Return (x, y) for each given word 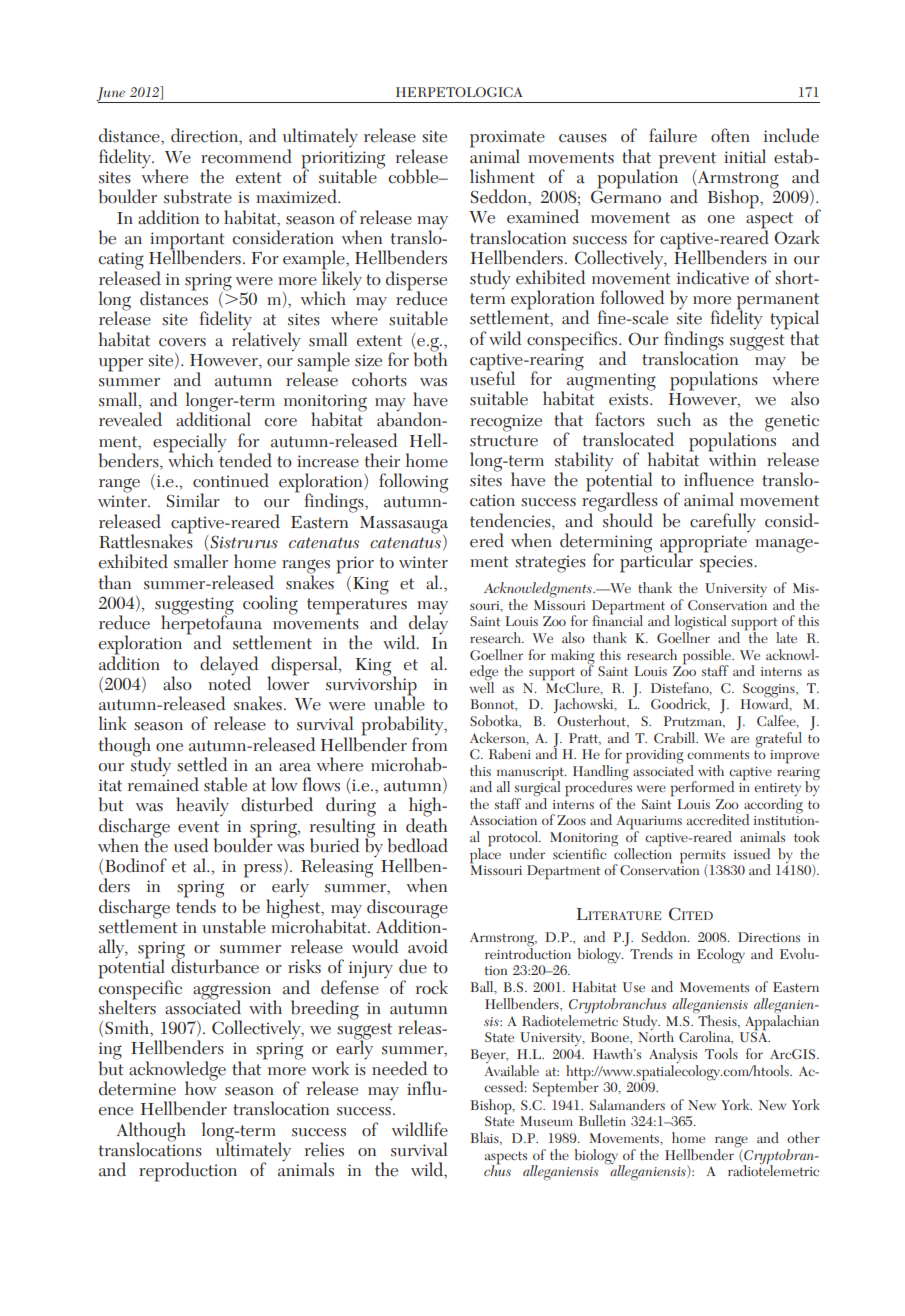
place (485, 854)
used (191, 845)
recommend (246, 156)
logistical (700, 624)
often (730, 135)
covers (182, 342)
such (674, 419)
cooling (270, 605)
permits (702, 857)
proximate (507, 140)
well (481, 686)
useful (492, 377)
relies (324, 1149)
